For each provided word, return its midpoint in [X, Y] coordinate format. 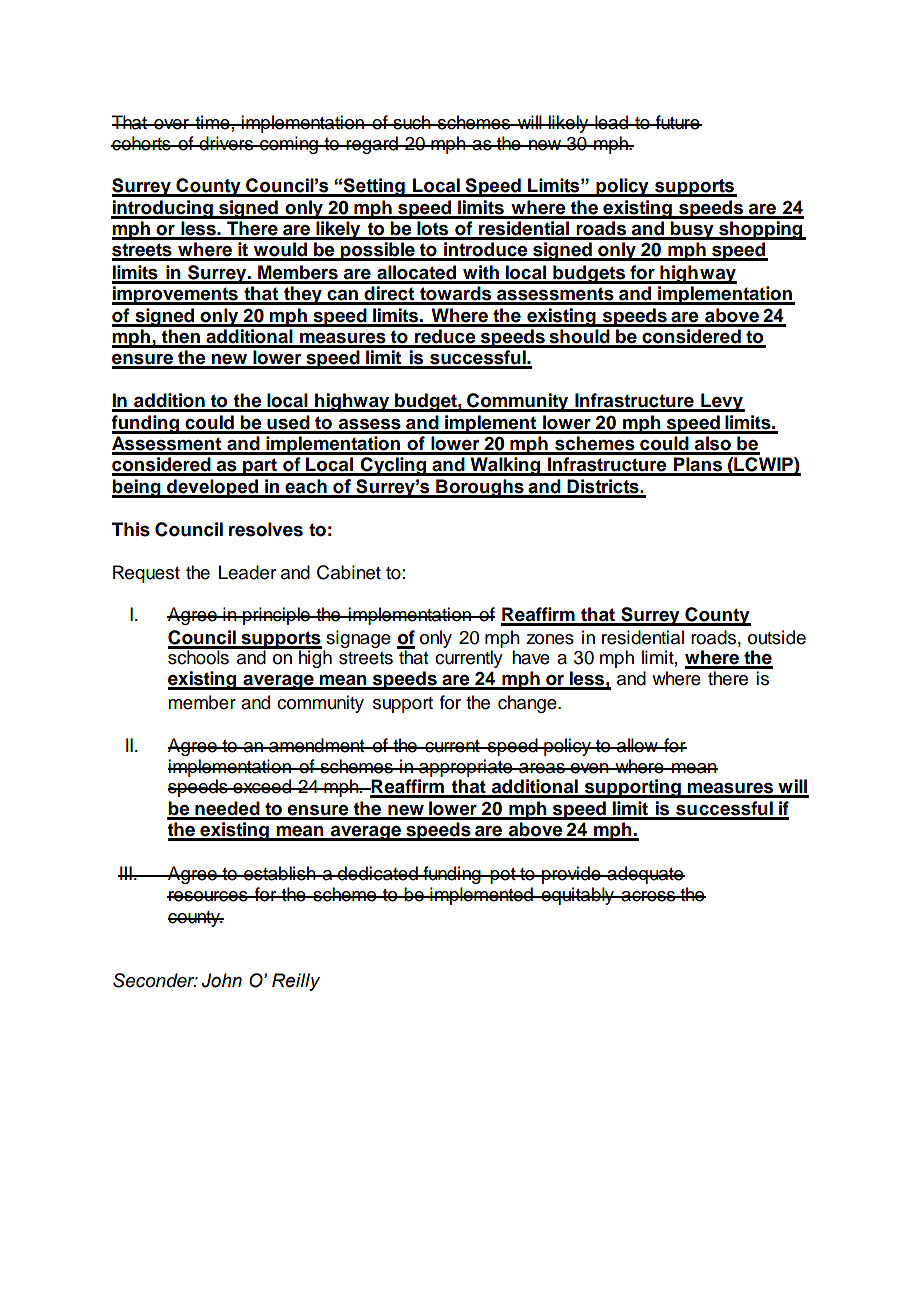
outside [777, 637]
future [678, 122]
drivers [226, 143]
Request [146, 574]
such [412, 122]
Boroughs [480, 488]
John [222, 980]
